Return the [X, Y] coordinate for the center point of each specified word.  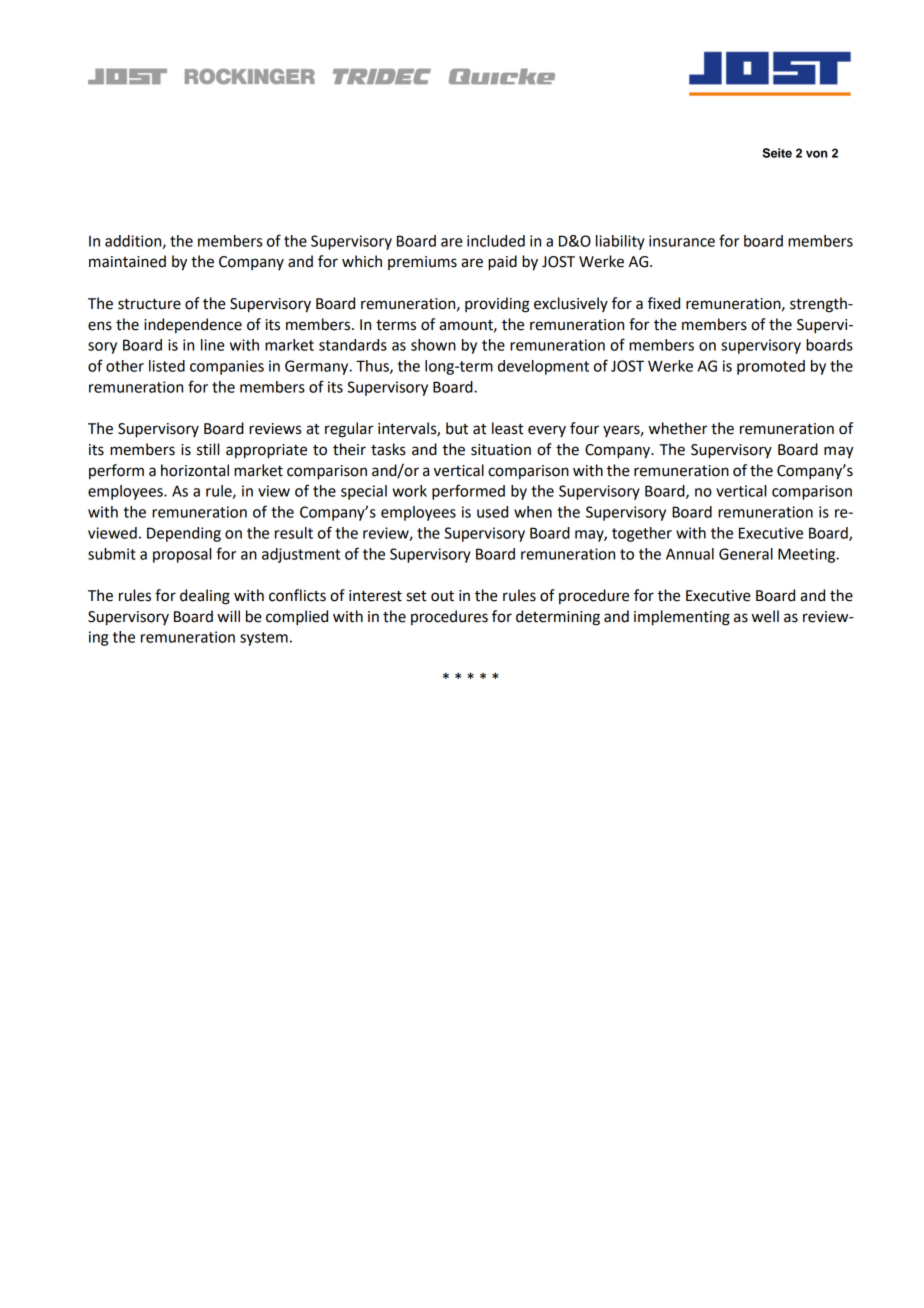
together [642, 534]
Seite [777, 153]
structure [149, 304]
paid [502, 263]
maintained [127, 261]
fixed [664, 303]
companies [227, 367]
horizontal [195, 470]
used [492, 512]
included [496, 241]
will [228, 616]
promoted [771, 367]
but [457, 428]
